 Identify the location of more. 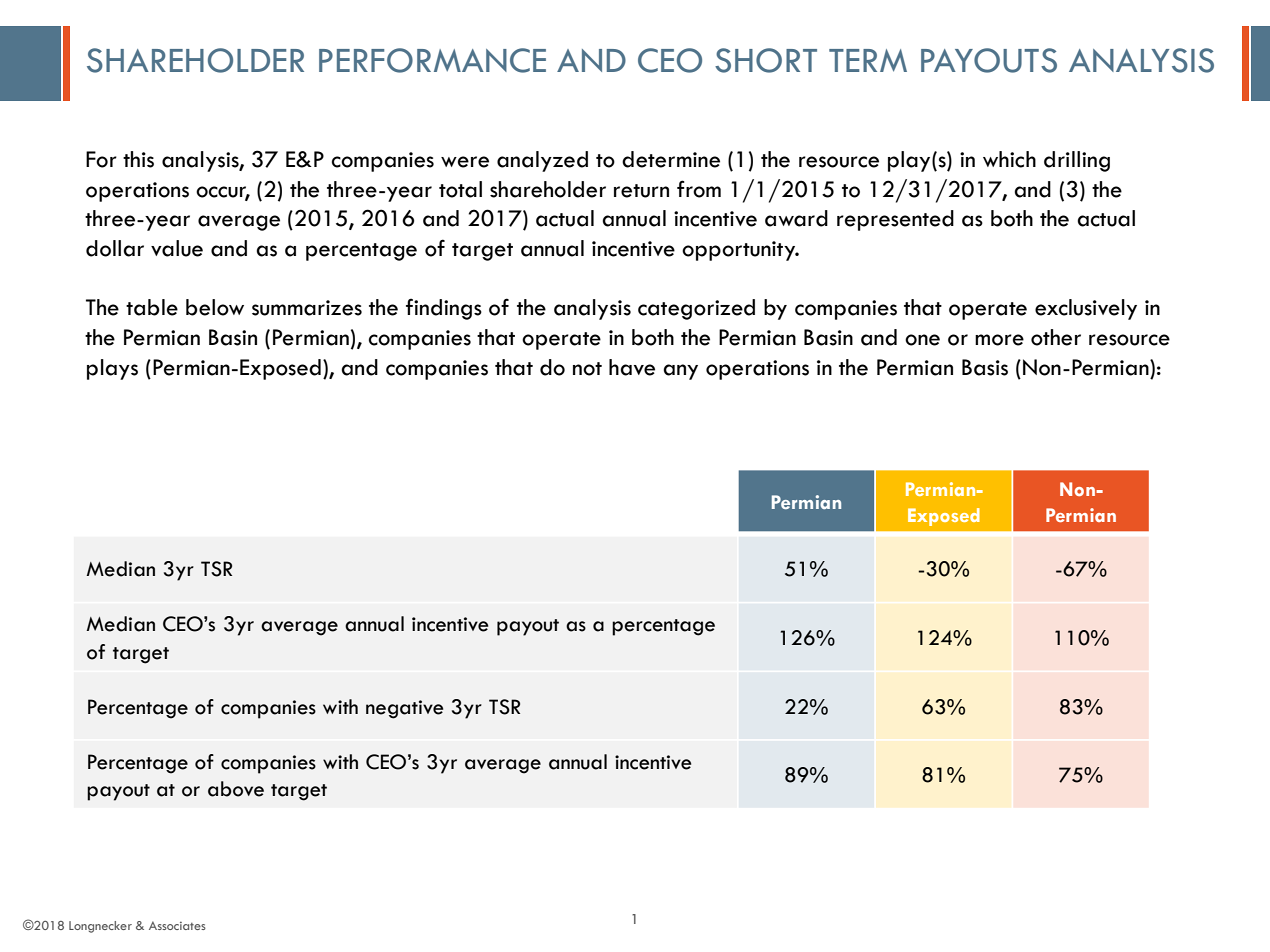
(999, 340).
